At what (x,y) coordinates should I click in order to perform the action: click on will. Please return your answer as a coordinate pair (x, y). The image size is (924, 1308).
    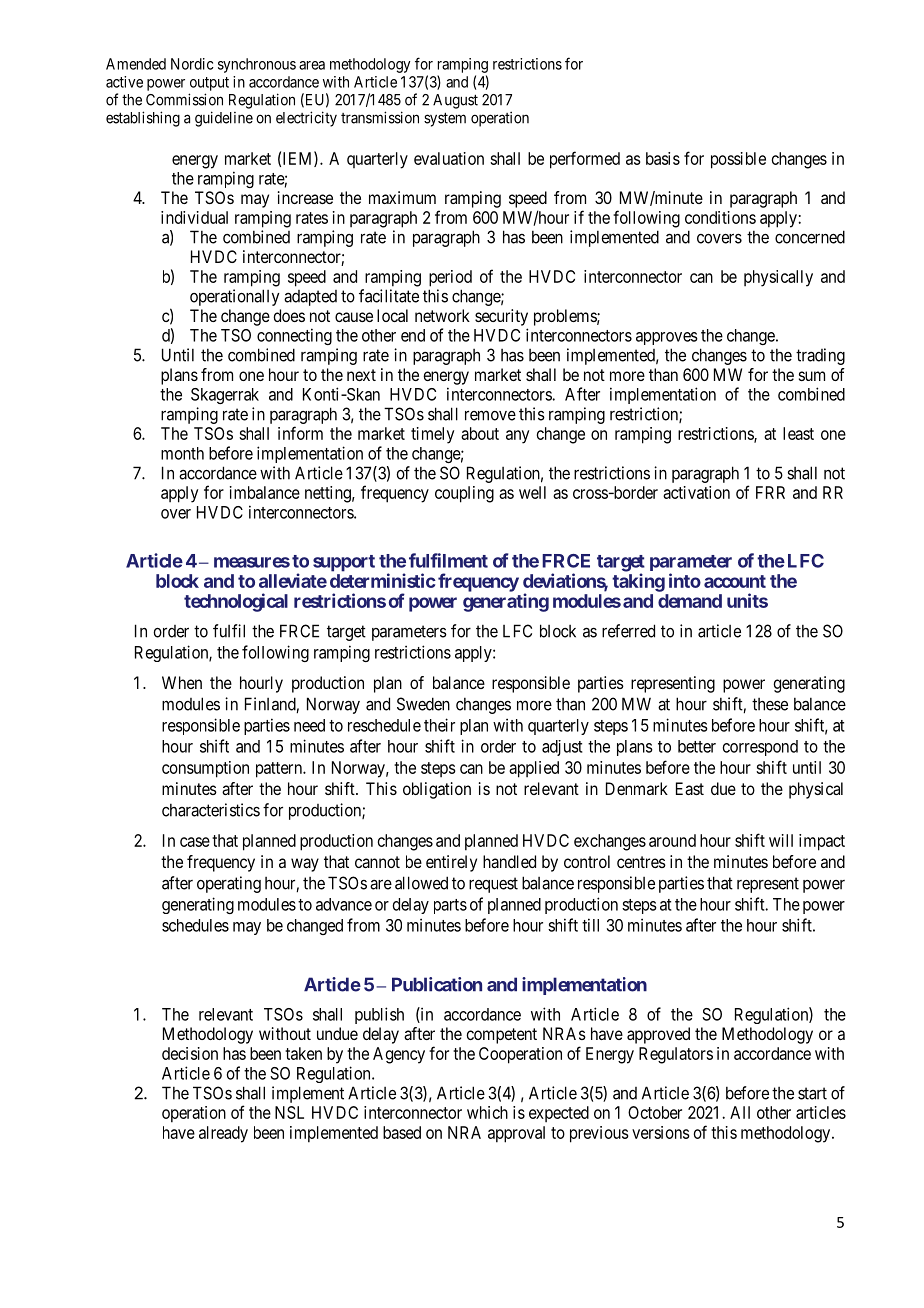
    Looking at the image, I should click on (781, 840).
